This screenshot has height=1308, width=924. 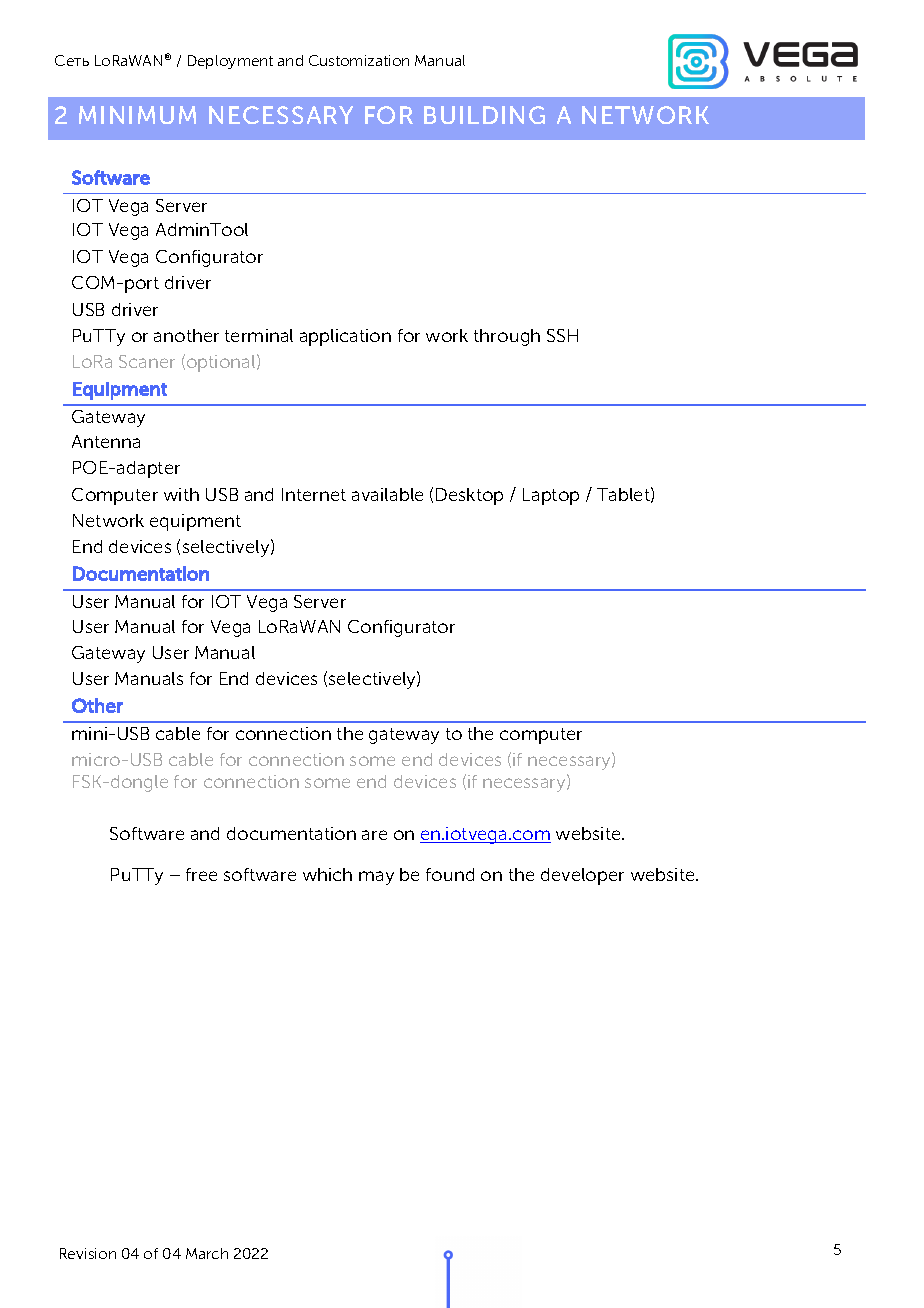 What do you see at coordinates (327, 874) in the screenshot?
I see `which` at bounding box center [327, 874].
